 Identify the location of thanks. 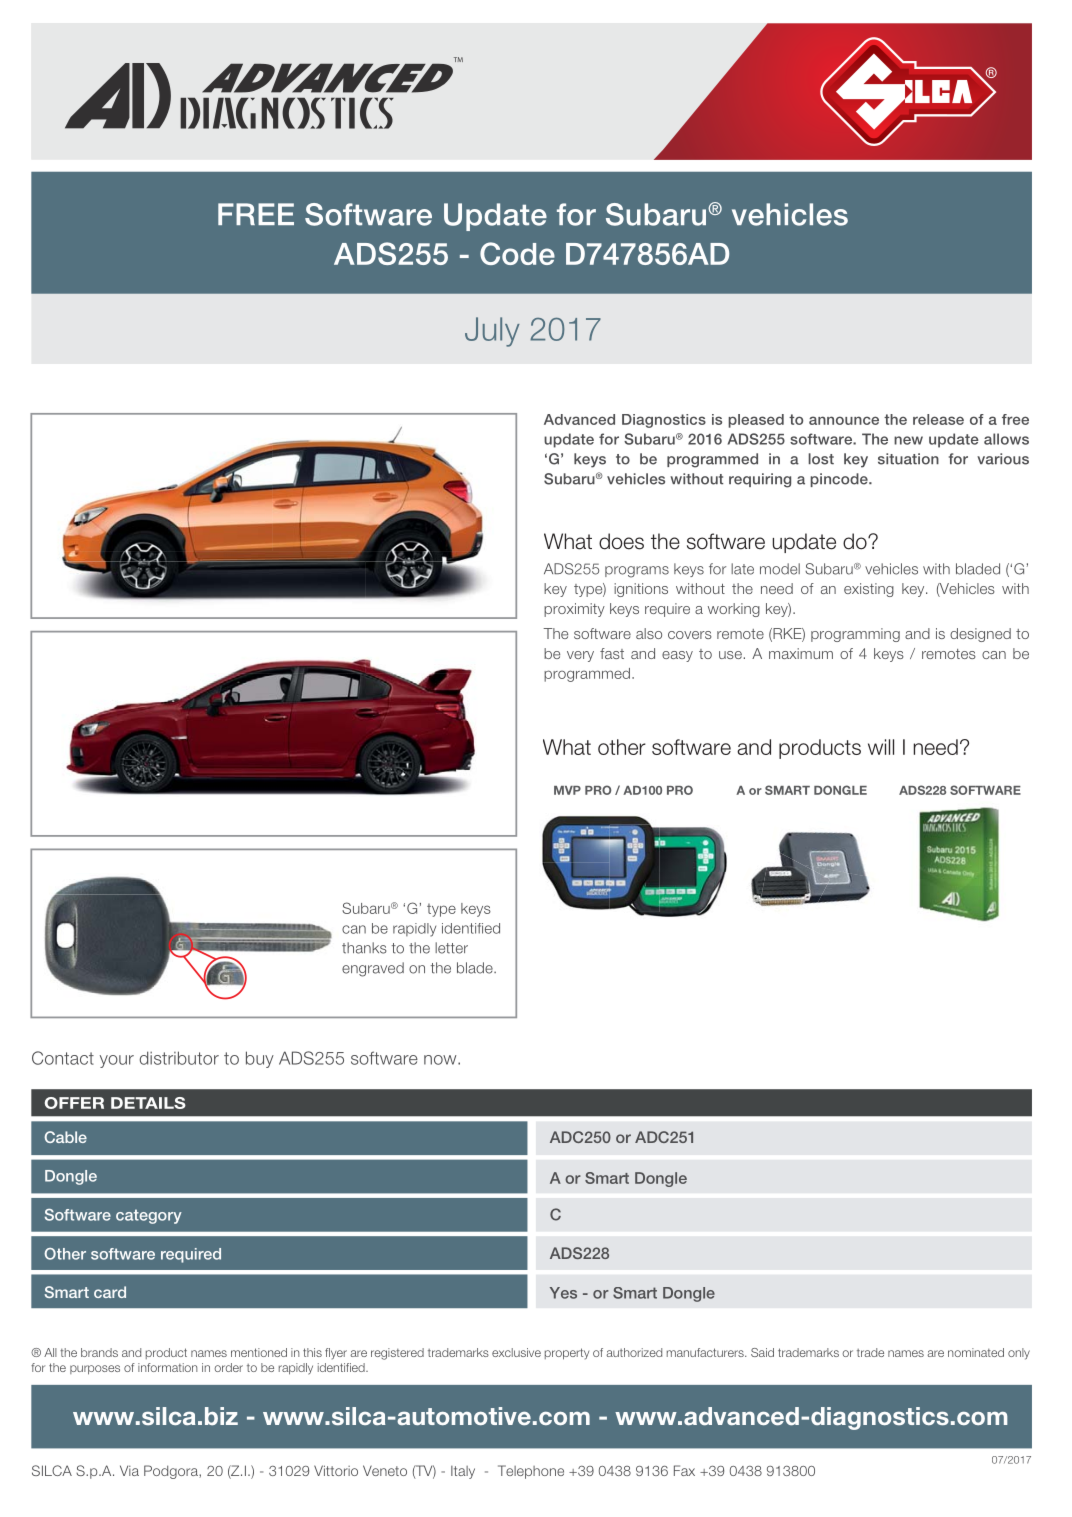
(364, 948).
